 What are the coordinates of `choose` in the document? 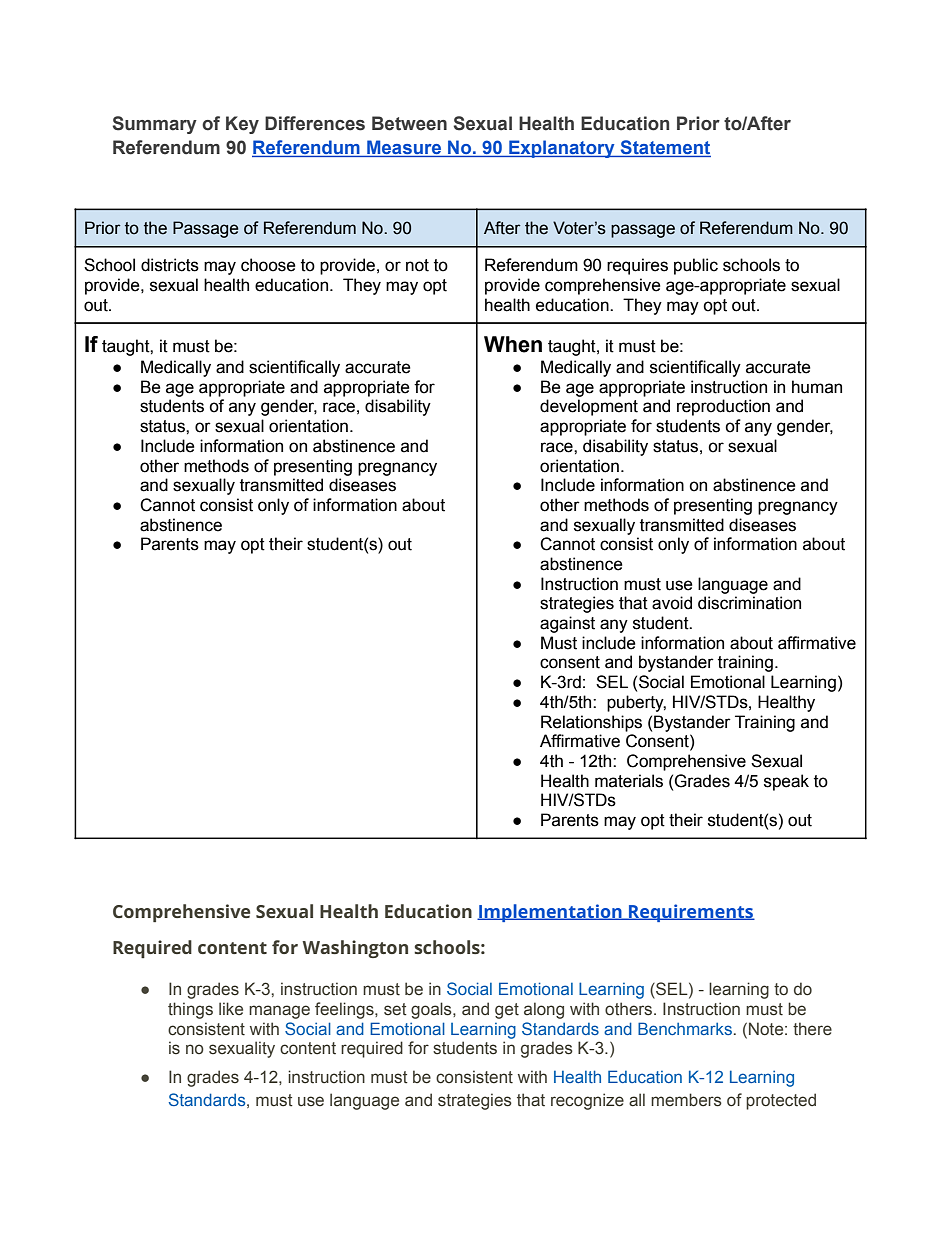 It's located at (268, 265).
